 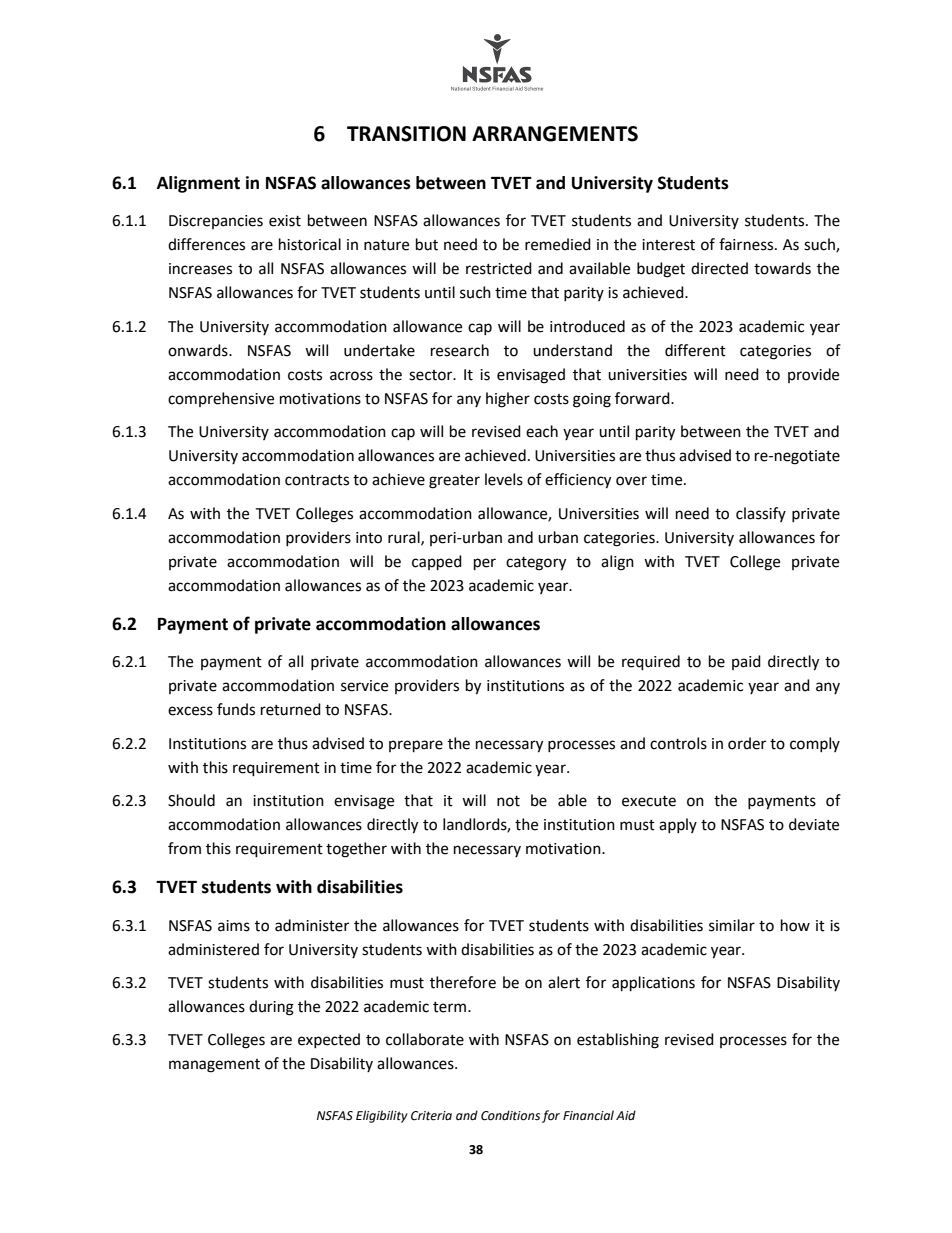 I want to click on exist, so click(x=285, y=221).
